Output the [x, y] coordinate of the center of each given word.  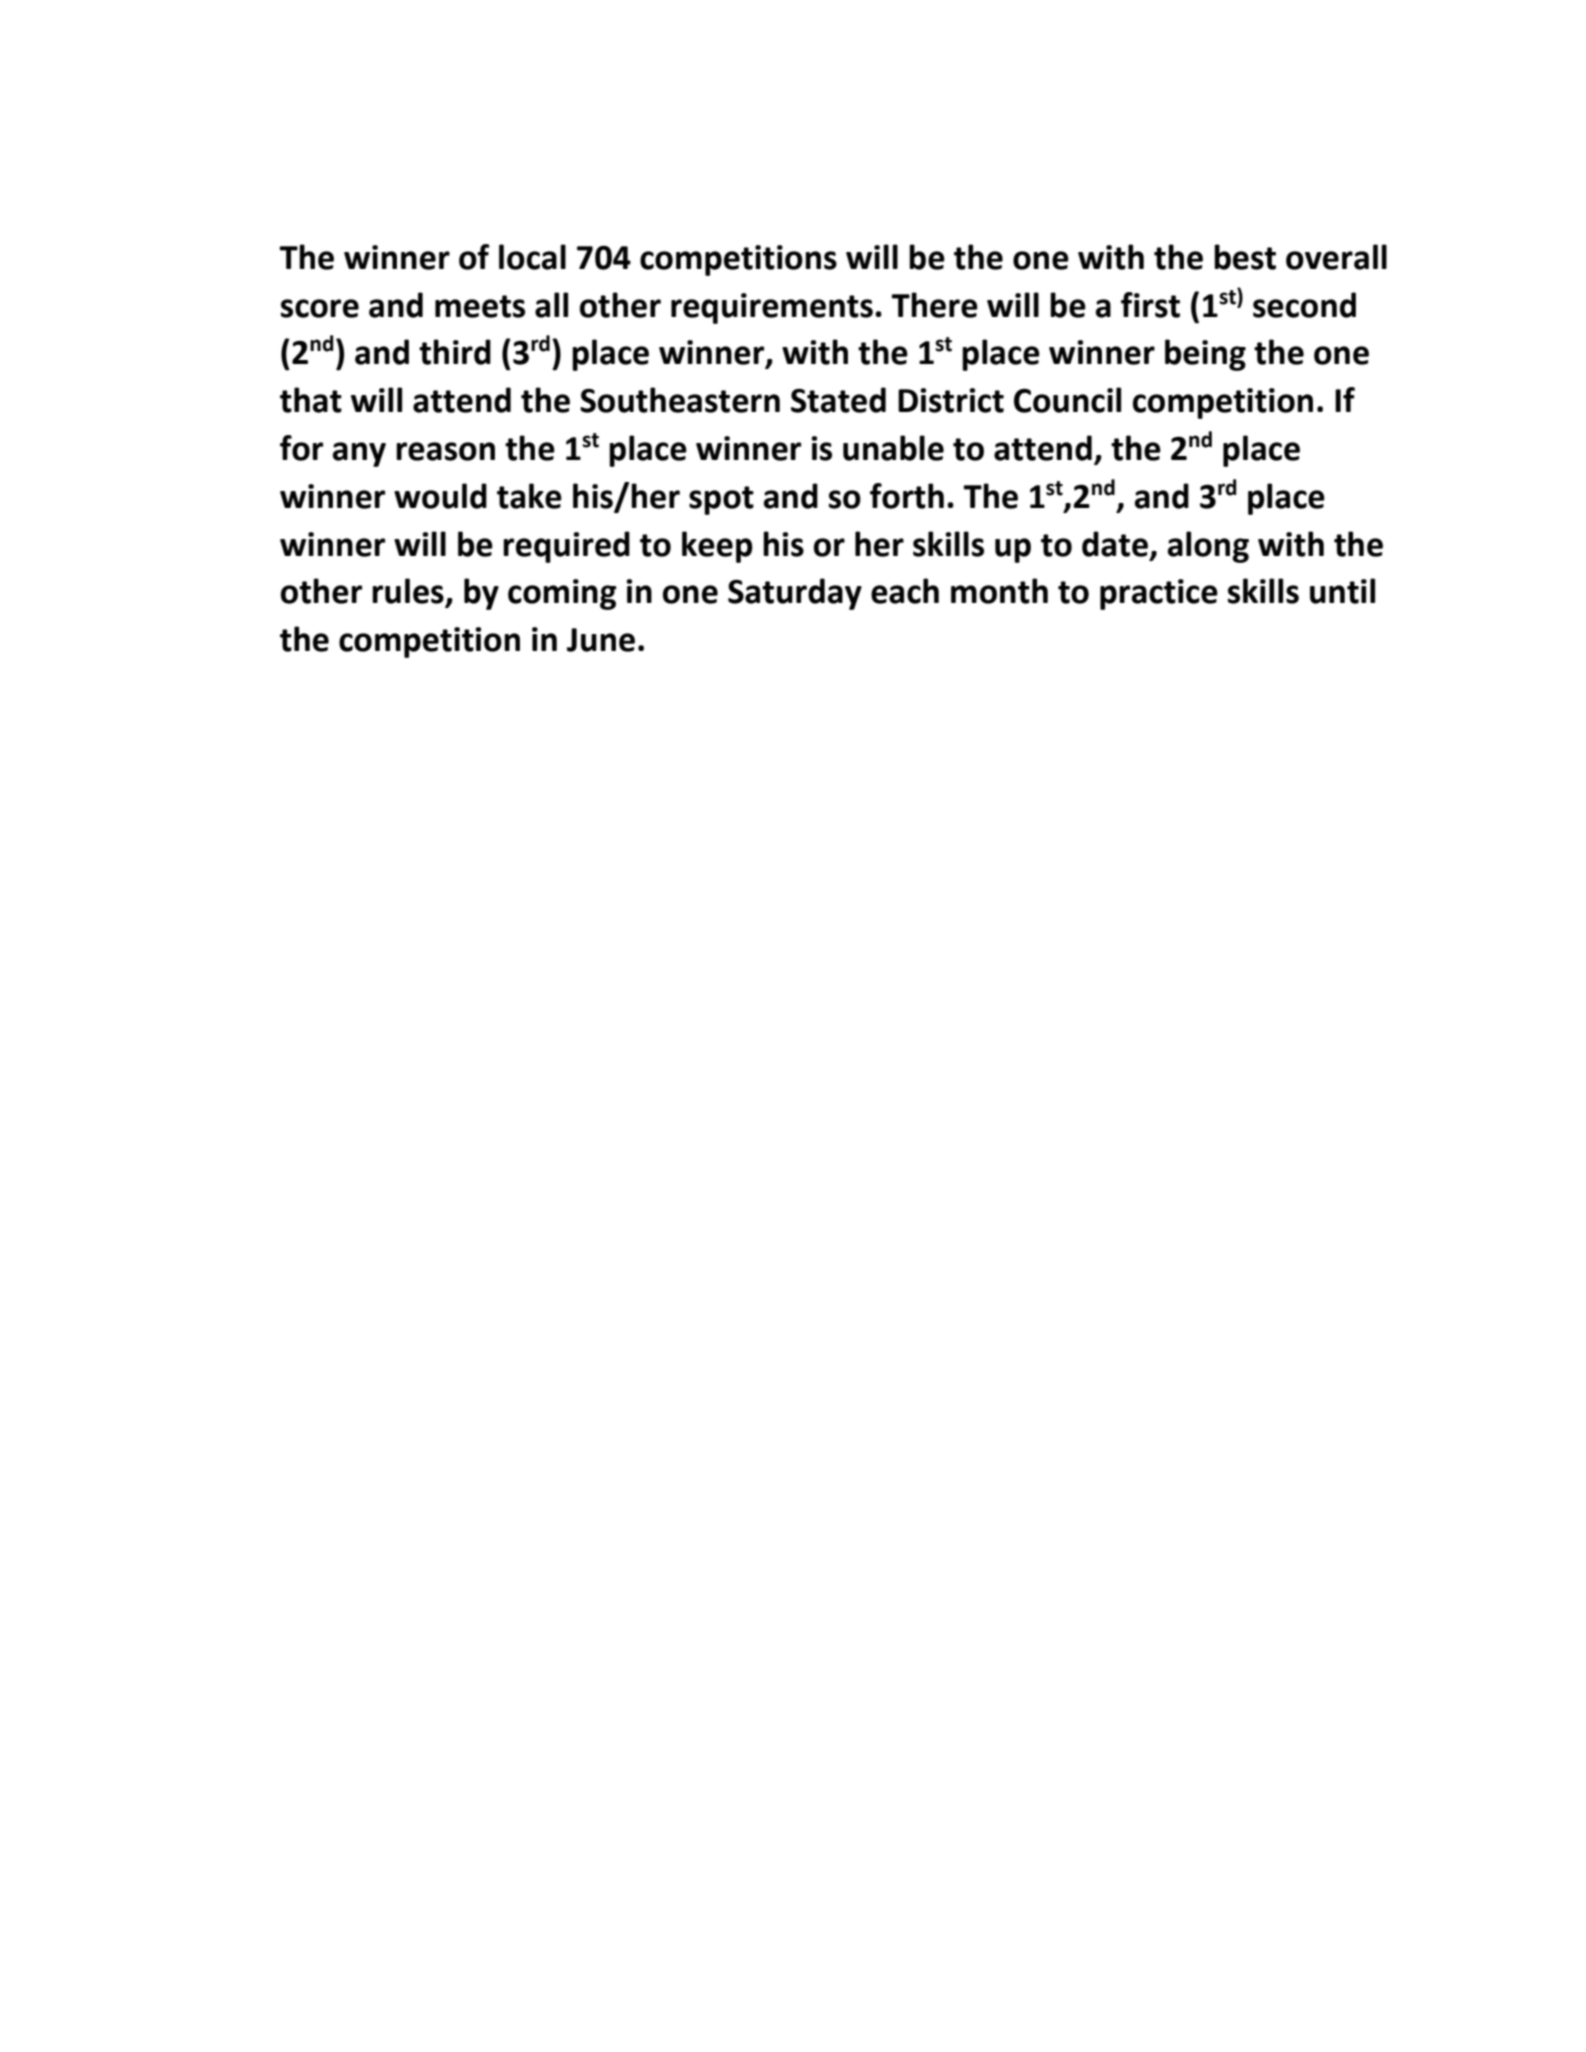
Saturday [795, 594]
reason [445, 451]
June [601, 640]
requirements [772, 308]
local [532, 257]
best [1245, 257]
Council [1067, 400]
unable [893, 448]
